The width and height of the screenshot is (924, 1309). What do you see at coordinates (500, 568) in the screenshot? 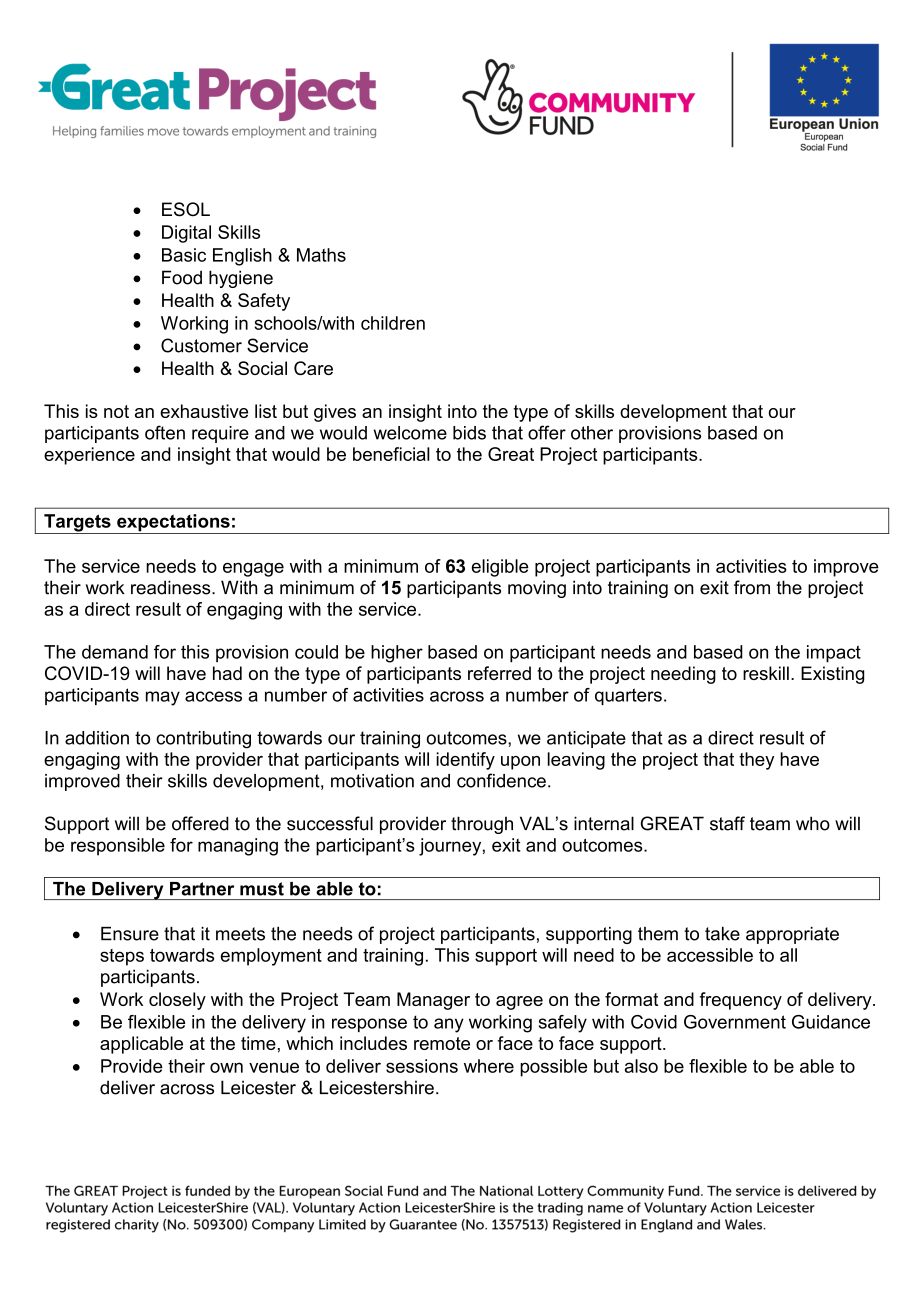
I see `eligible` at bounding box center [500, 568].
